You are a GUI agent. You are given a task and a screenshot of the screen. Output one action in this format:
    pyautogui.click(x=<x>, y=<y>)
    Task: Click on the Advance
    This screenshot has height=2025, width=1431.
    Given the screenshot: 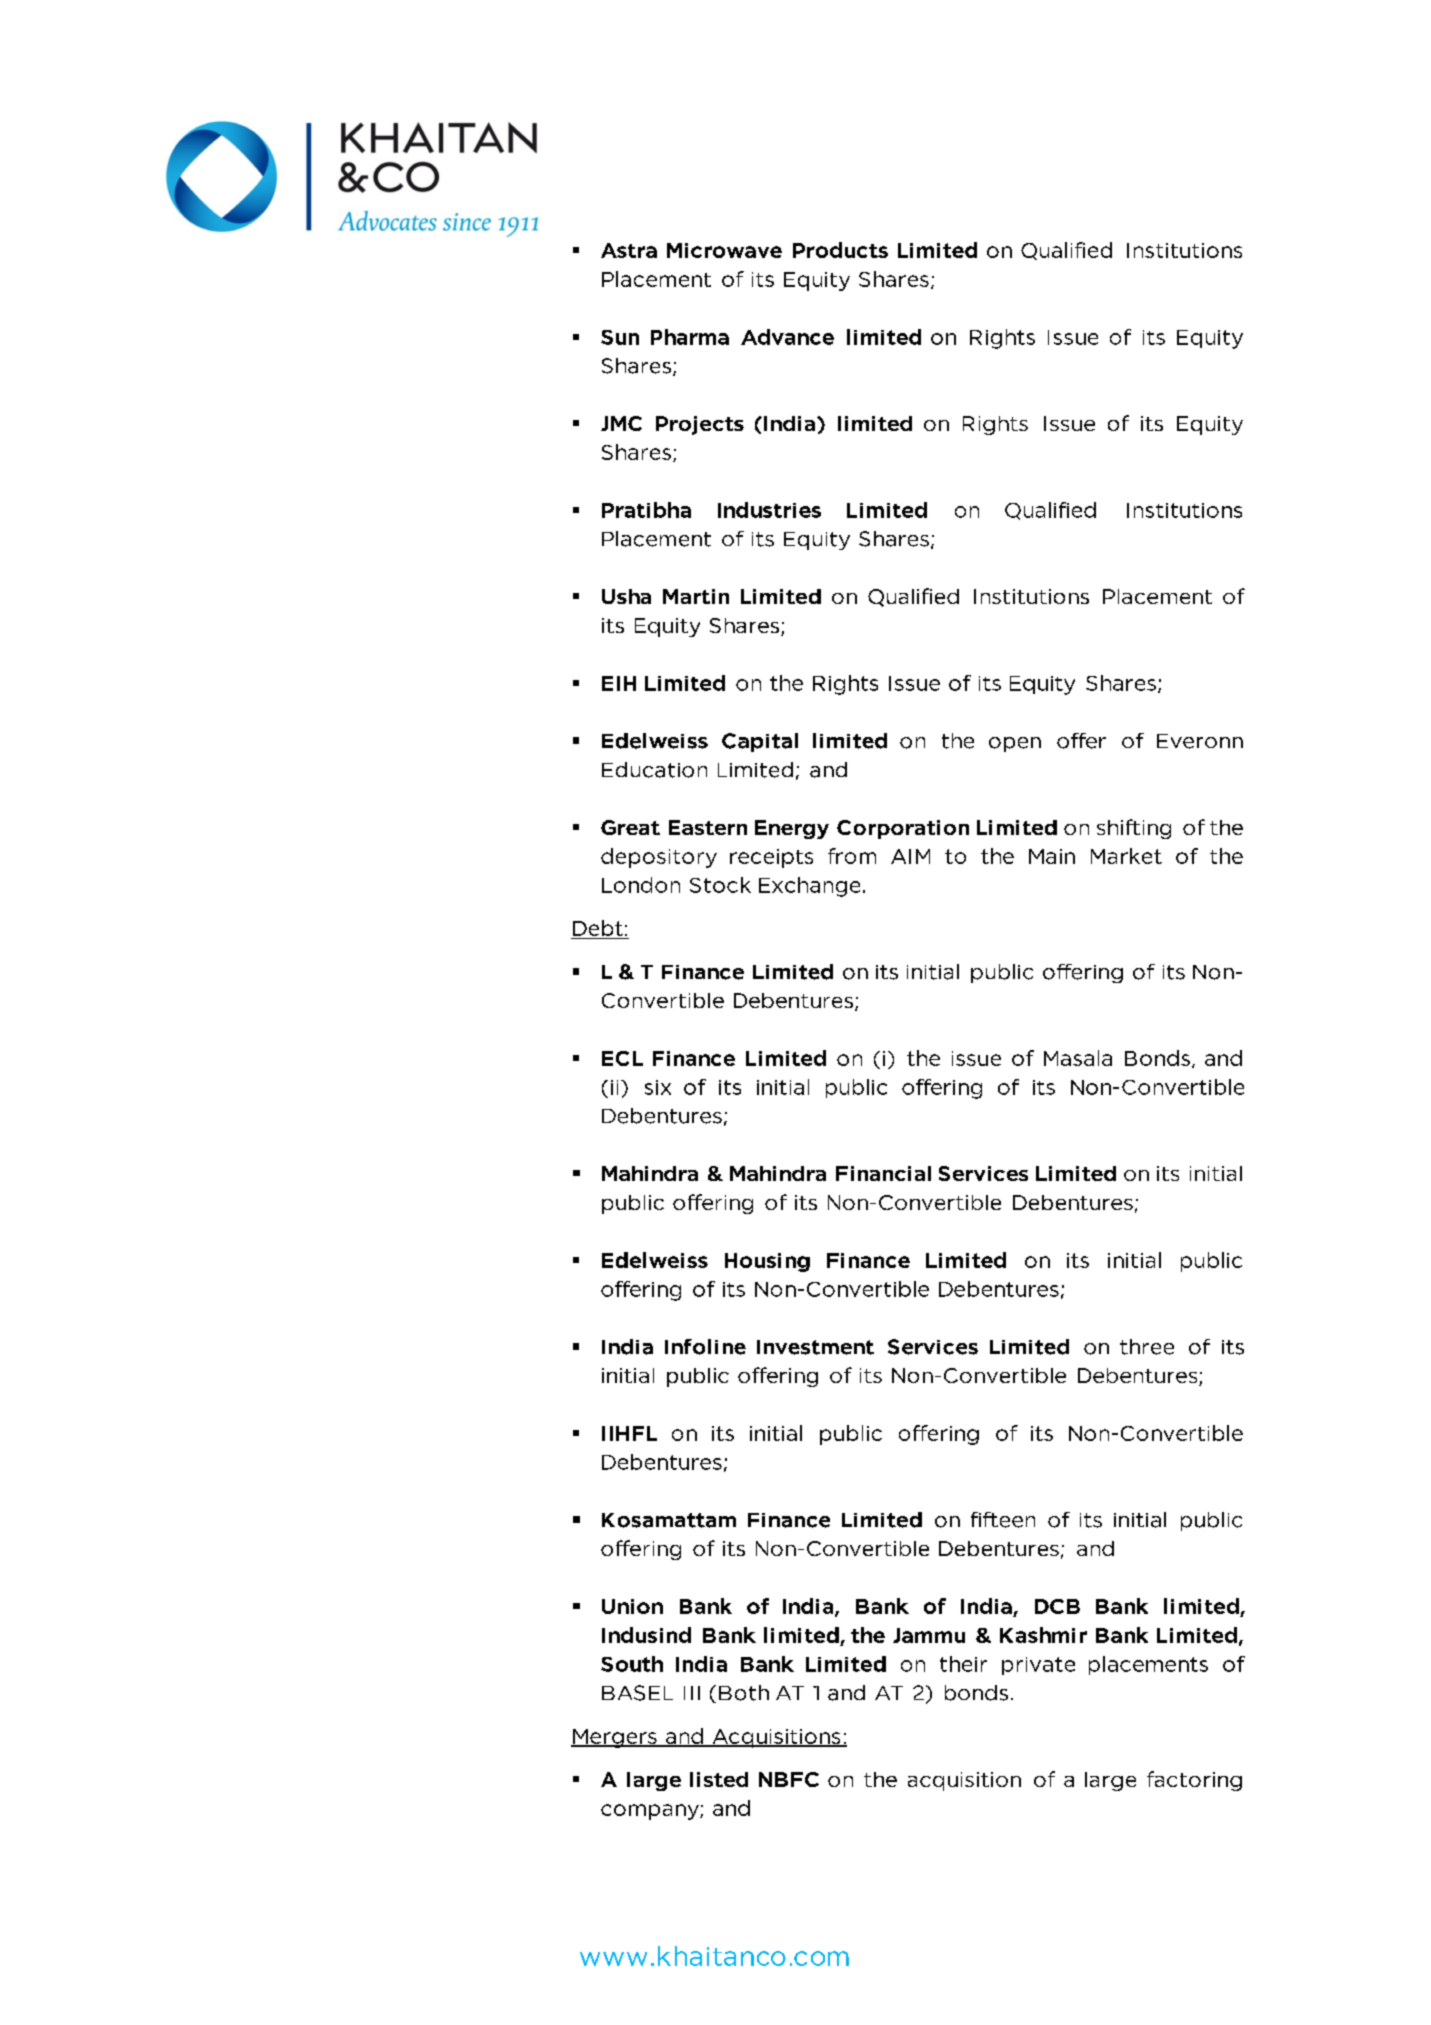 What is the action you would take?
    pyautogui.click(x=787, y=337)
